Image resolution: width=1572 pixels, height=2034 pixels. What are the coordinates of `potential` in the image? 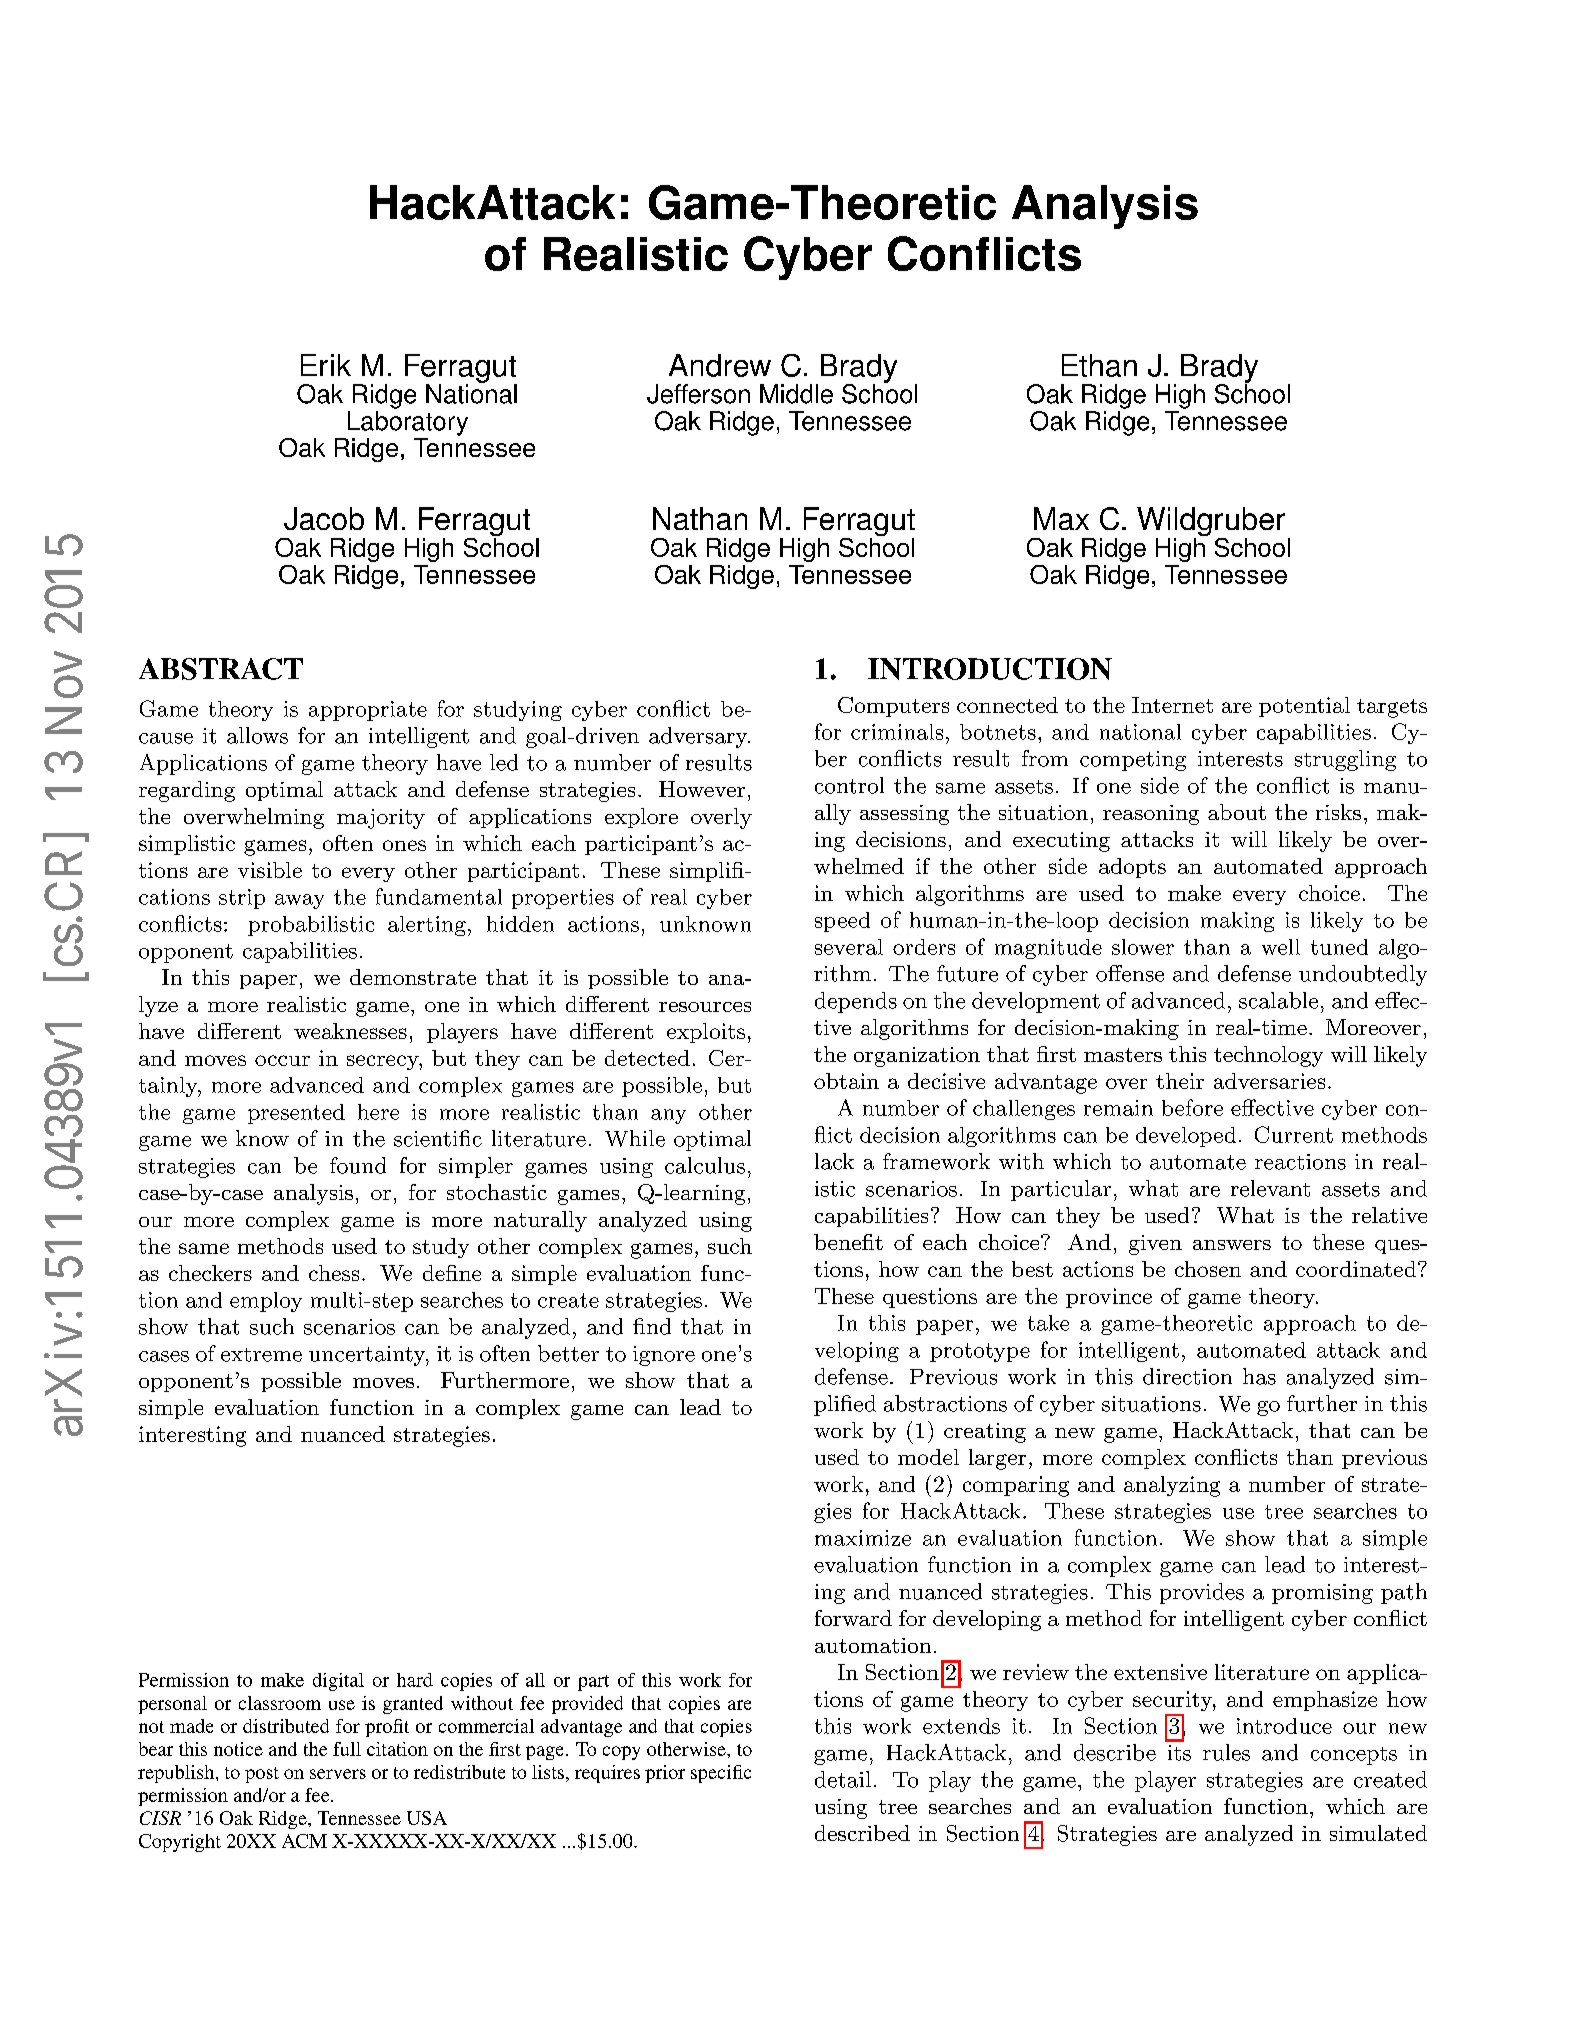 It's located at (1304, 707).
